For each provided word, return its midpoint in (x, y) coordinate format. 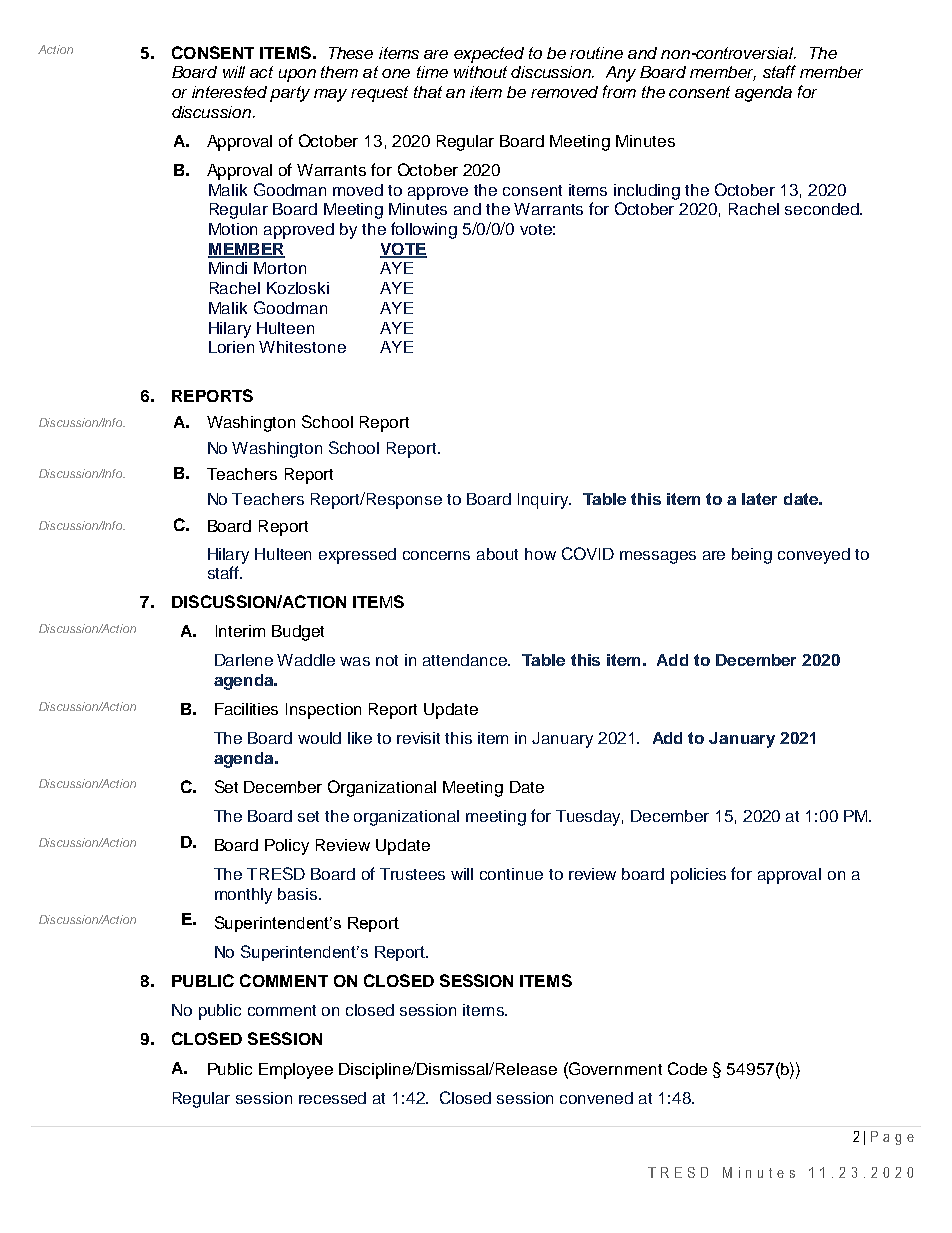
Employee (296, 1071)
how (540, 554)
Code (687, 1068)
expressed (357, 556)
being (752, 556)
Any (621, 74)
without (480, 72)
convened (596, 1098)
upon (297, 75)
